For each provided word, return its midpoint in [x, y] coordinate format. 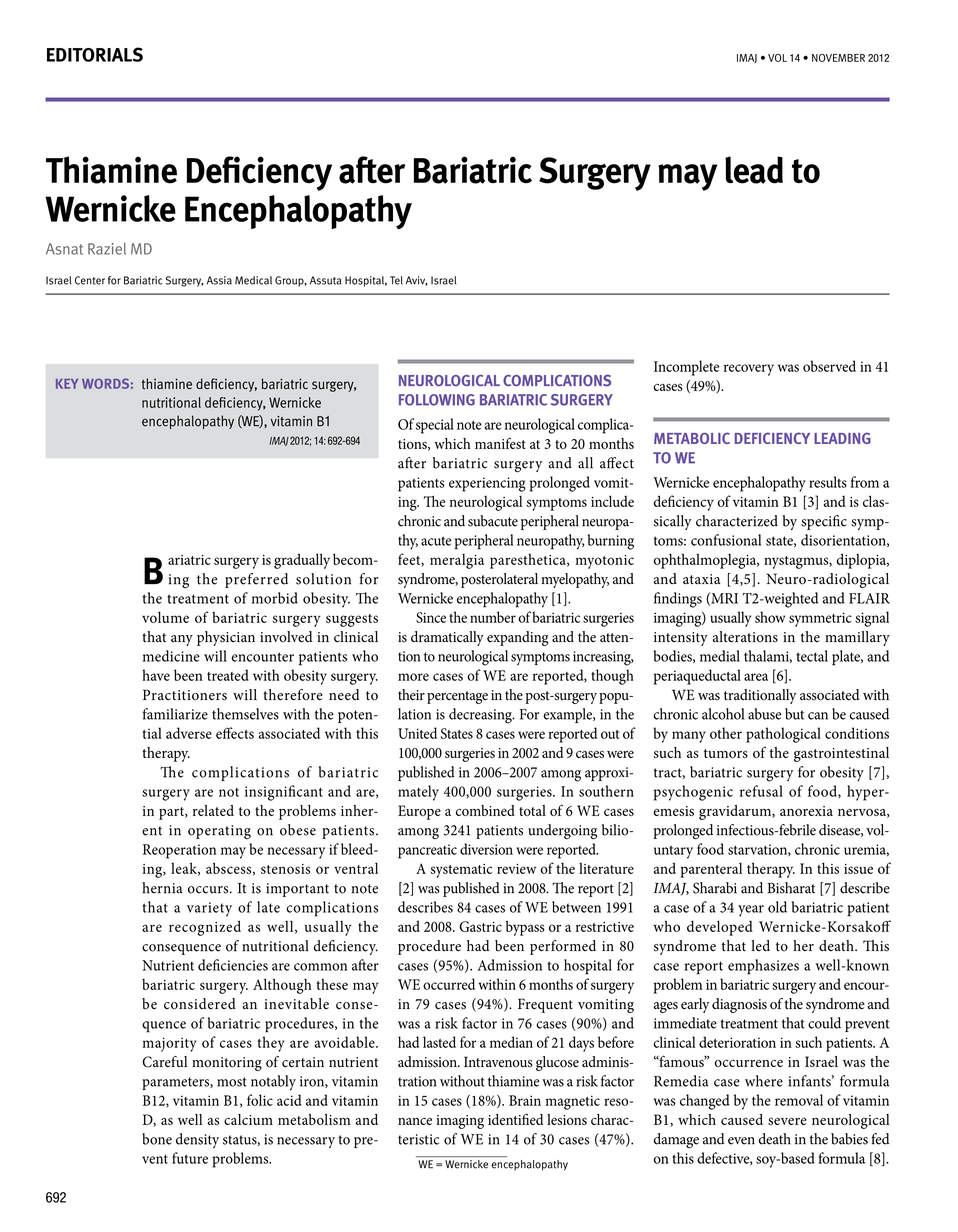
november [838, 58]
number [493, 617]
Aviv [416, 281]
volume [165, 617]
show [770, 617]
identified [515, 1119]
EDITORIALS [95, 54]
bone [157, 1139]
